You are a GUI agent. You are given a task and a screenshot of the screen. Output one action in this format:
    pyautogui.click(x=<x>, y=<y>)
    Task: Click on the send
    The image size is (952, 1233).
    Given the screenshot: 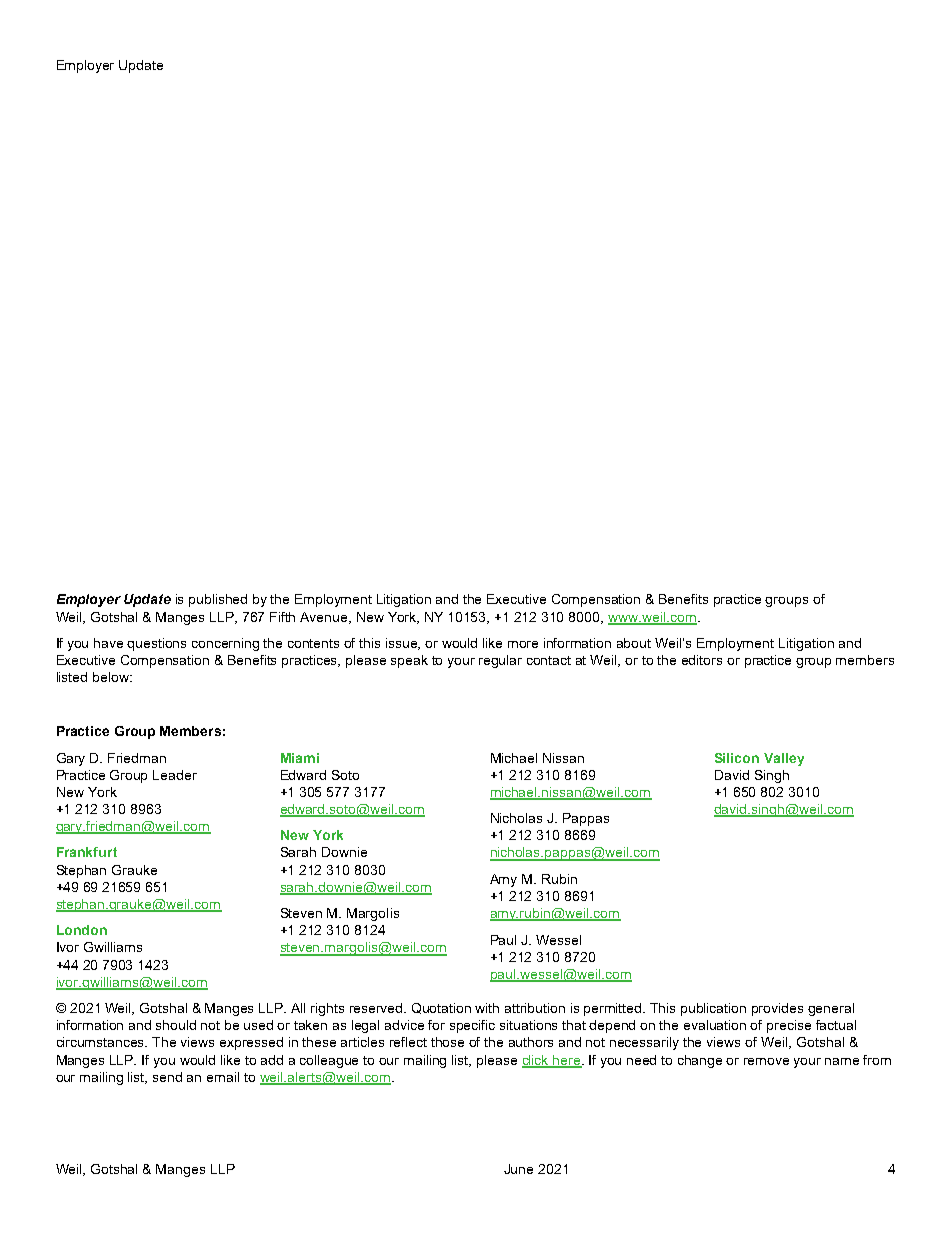 What is the action you would take?
    pyautogui.click(x=167, y=1077)
